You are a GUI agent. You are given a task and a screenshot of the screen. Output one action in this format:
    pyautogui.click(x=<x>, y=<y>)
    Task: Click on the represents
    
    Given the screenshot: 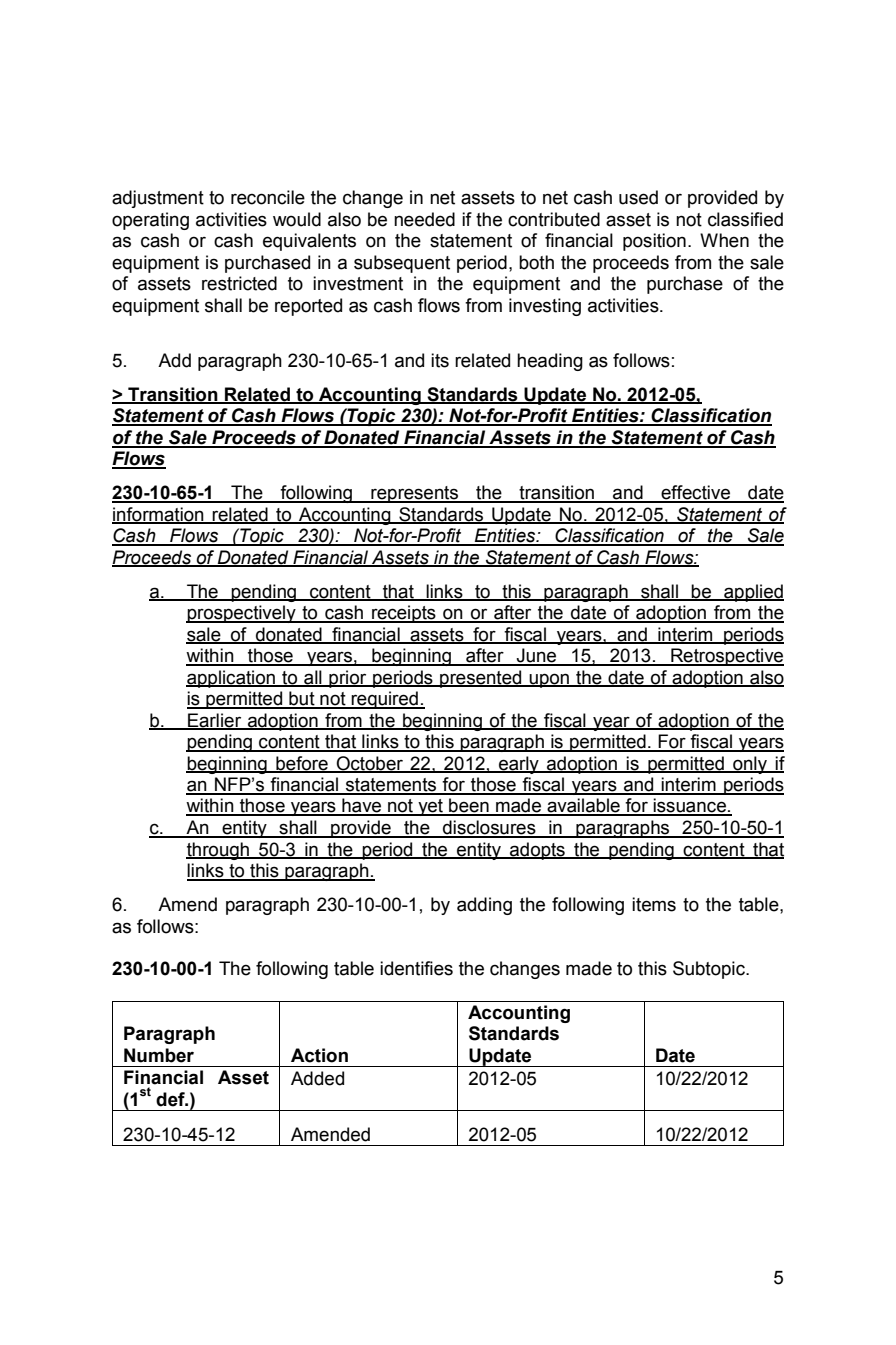 What is the action you would take?
    pyautogui.click(x=415, y=494)
